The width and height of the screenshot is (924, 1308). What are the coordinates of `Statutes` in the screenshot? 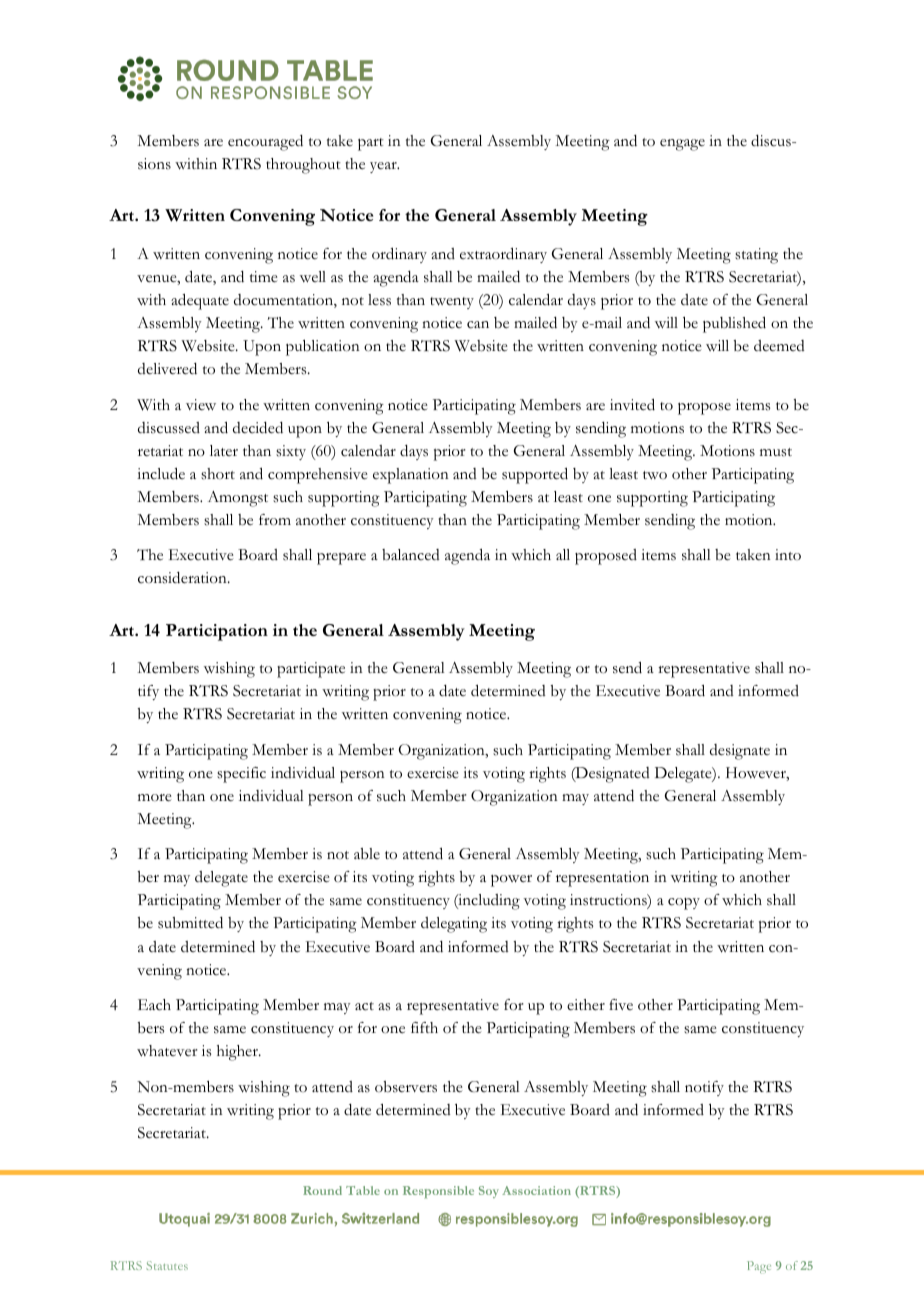 It's located at (167, 1265).
